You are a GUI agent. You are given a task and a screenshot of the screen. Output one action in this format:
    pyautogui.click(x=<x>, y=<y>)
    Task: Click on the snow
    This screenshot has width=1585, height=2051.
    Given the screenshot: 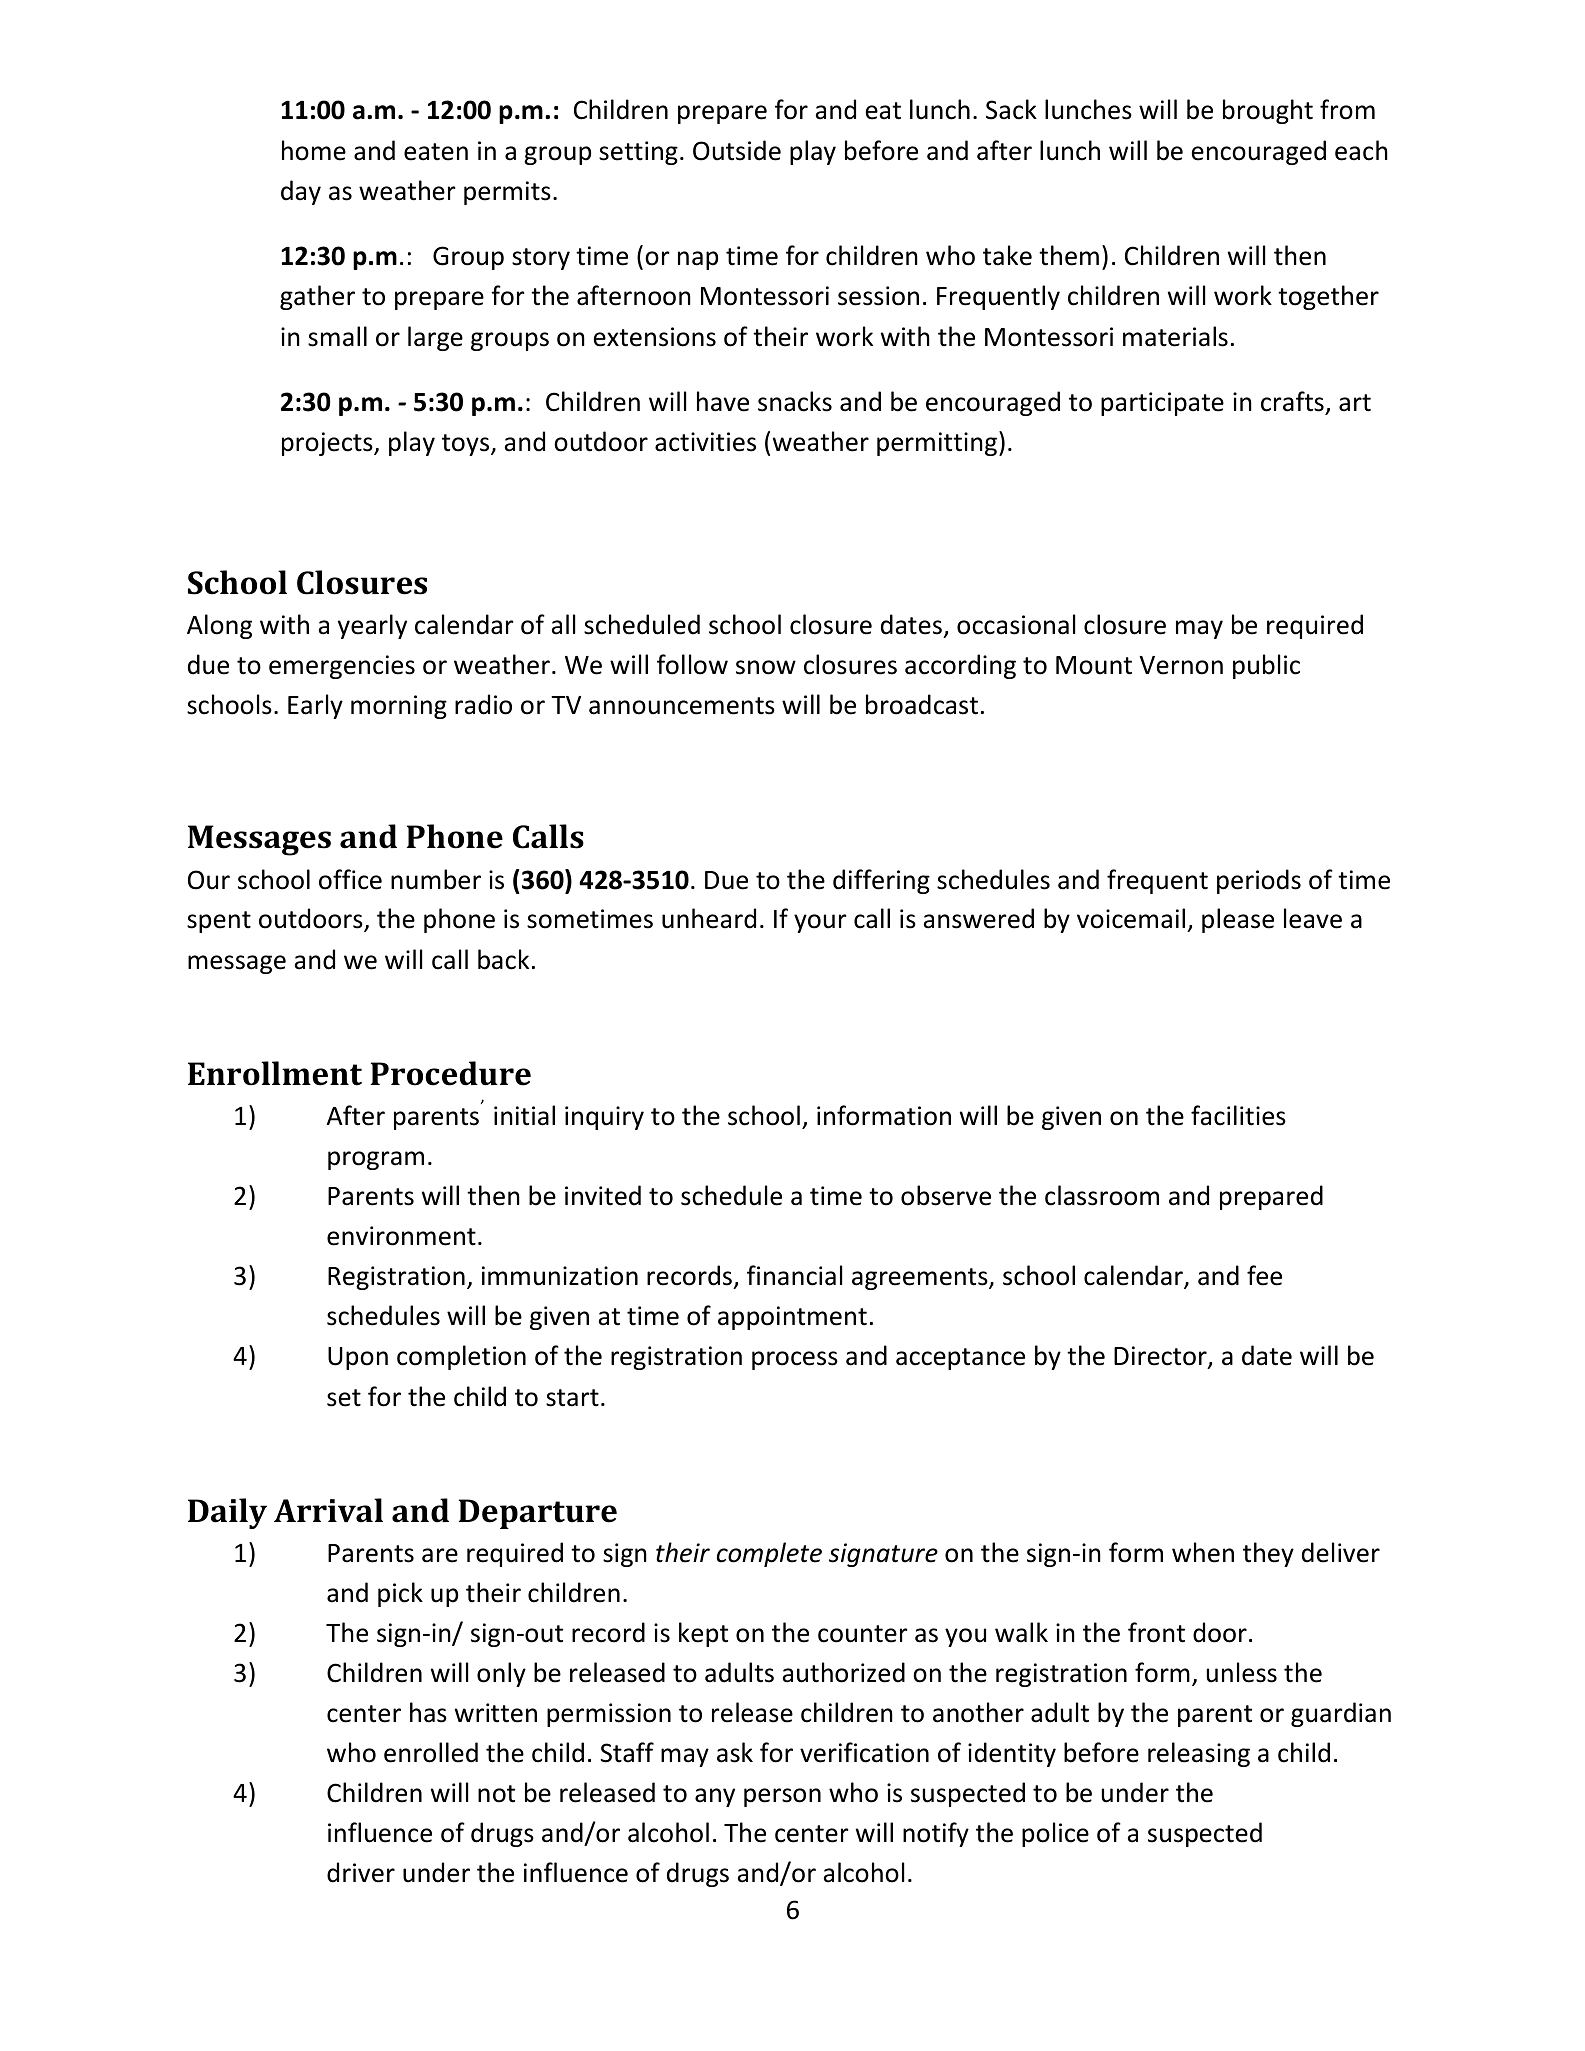 What is the action you would take?
    pyautogui.click(x=766, y=667)
